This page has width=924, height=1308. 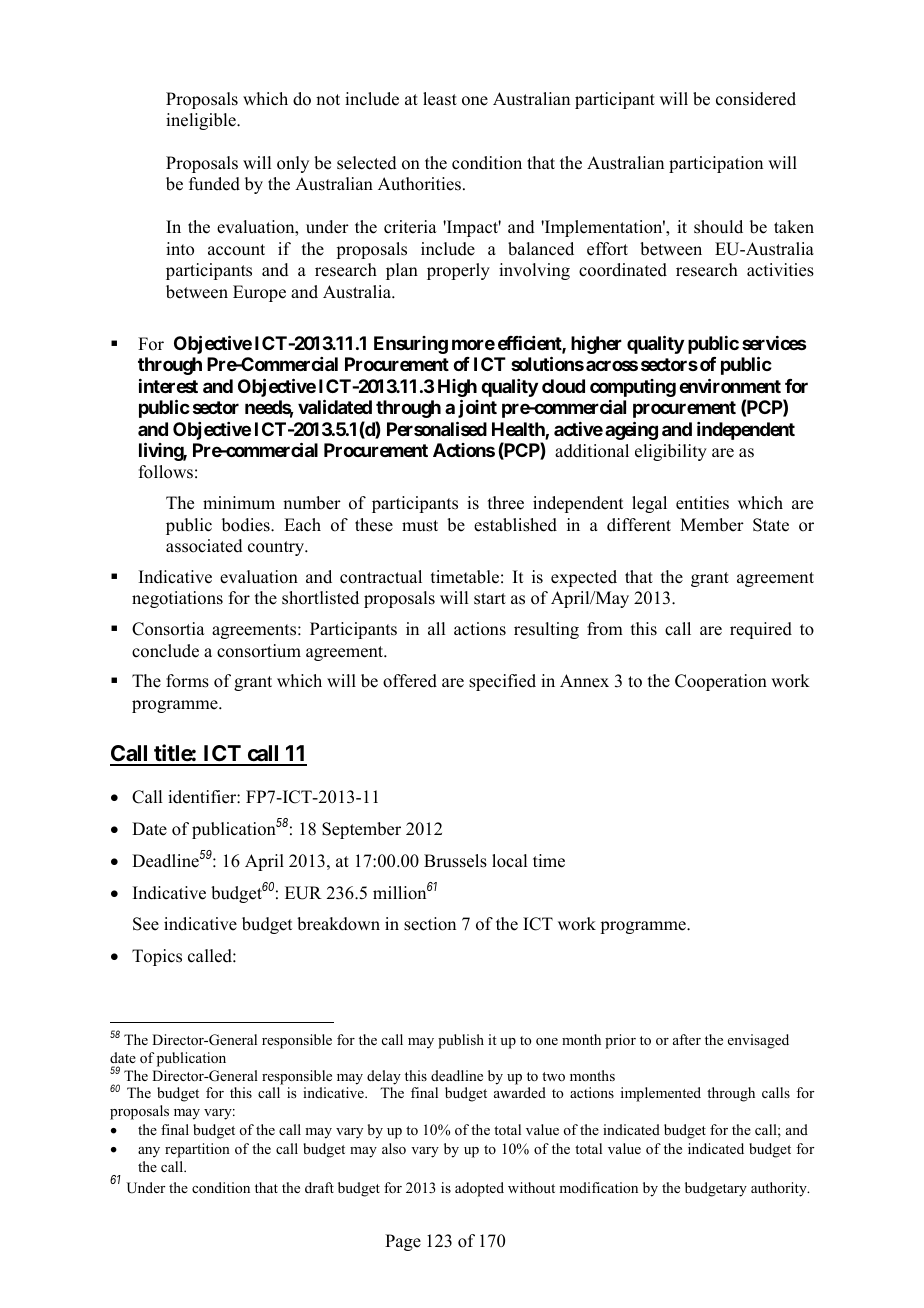 What do you see at coordinates (239, 503) in the page?
I see `minimum` at bounding box center [239, 503].
